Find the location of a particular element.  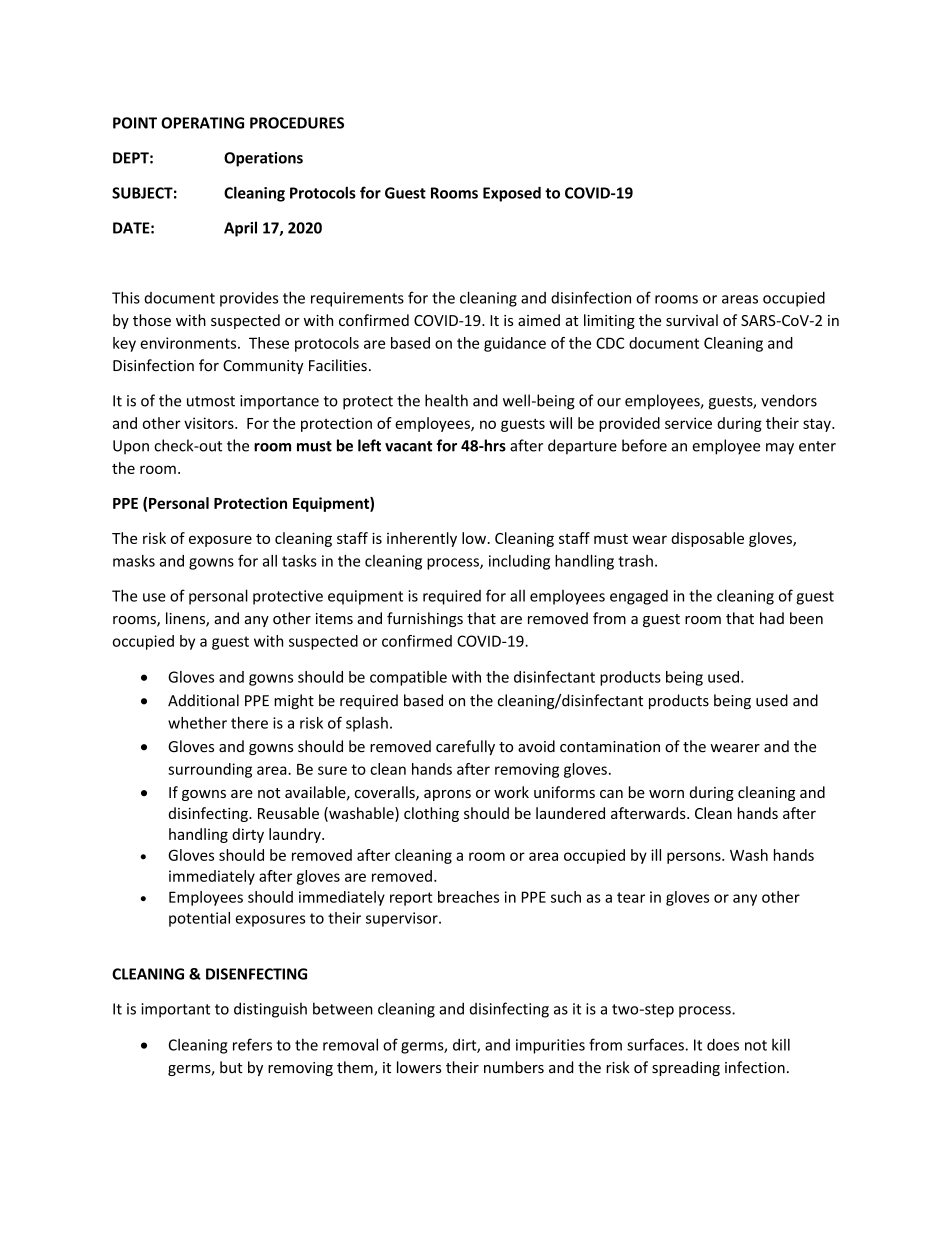

inherently is located at coordinates (422, 539).
